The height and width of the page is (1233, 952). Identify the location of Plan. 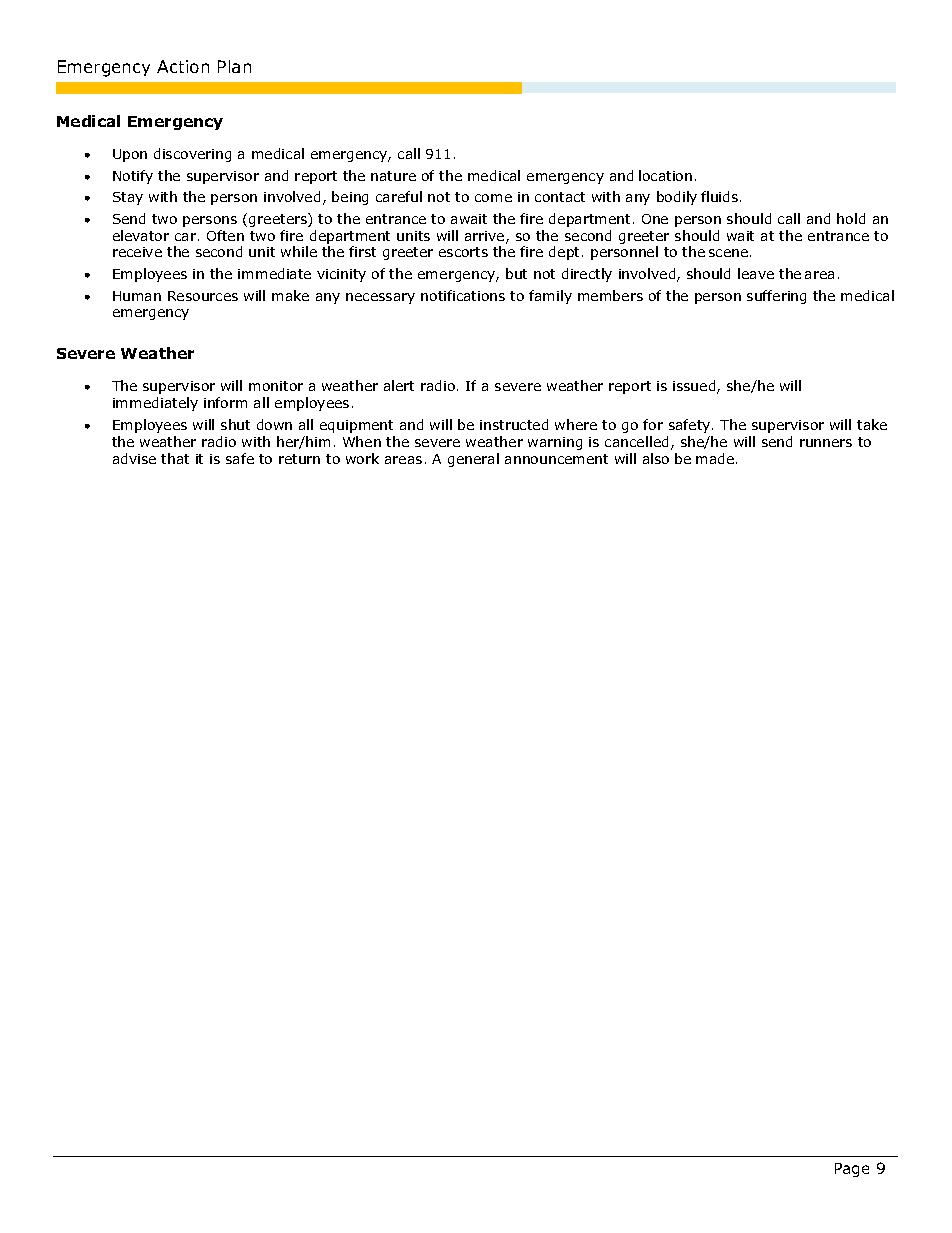
(234, 66).
